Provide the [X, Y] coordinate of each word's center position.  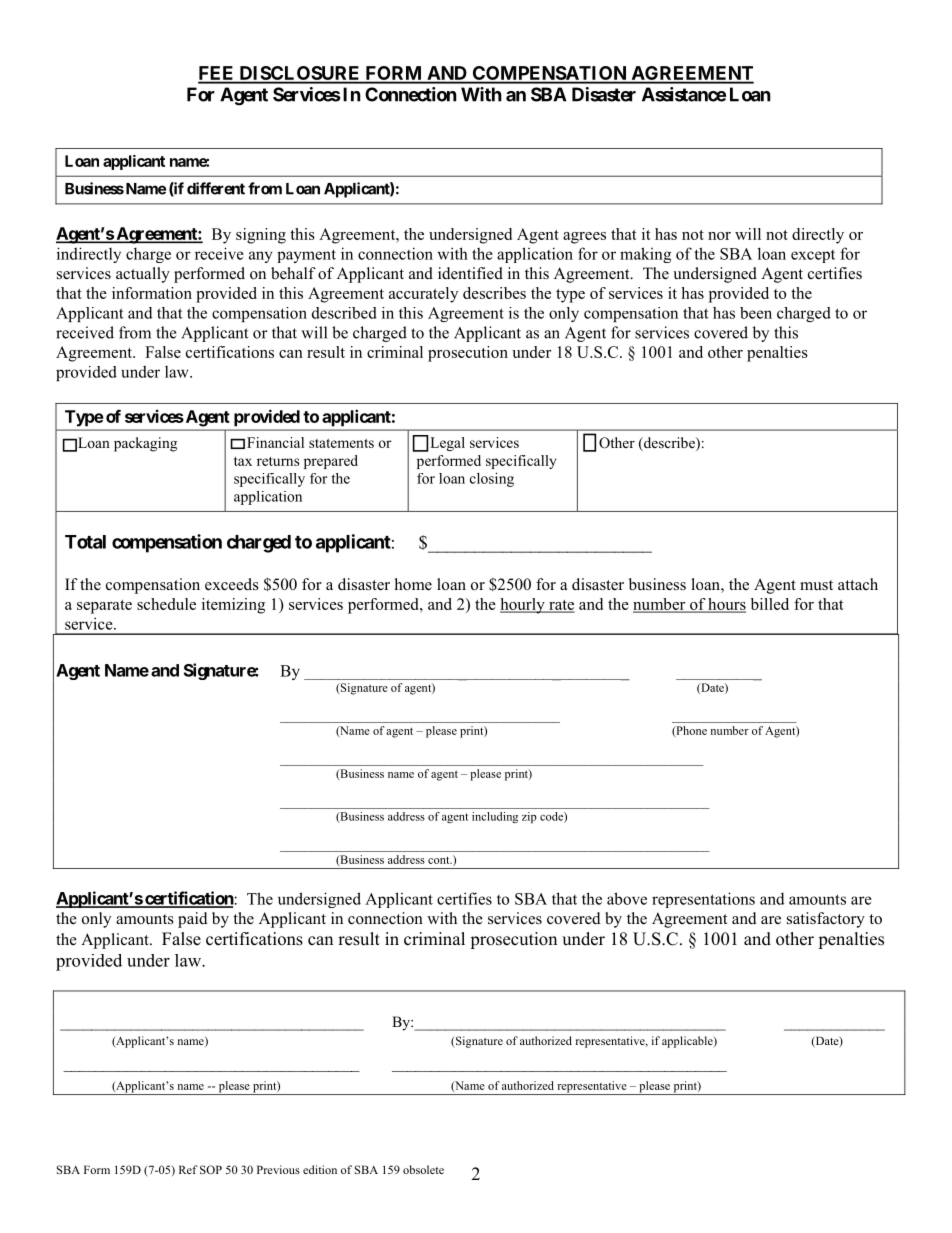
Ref [188, 1169]
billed [770, 604]
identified [470, 273]
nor [719, 236]
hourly [523, 606]
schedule [166, 604]
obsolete [423, 1169]
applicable [688, 1042]
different [216, 188]
